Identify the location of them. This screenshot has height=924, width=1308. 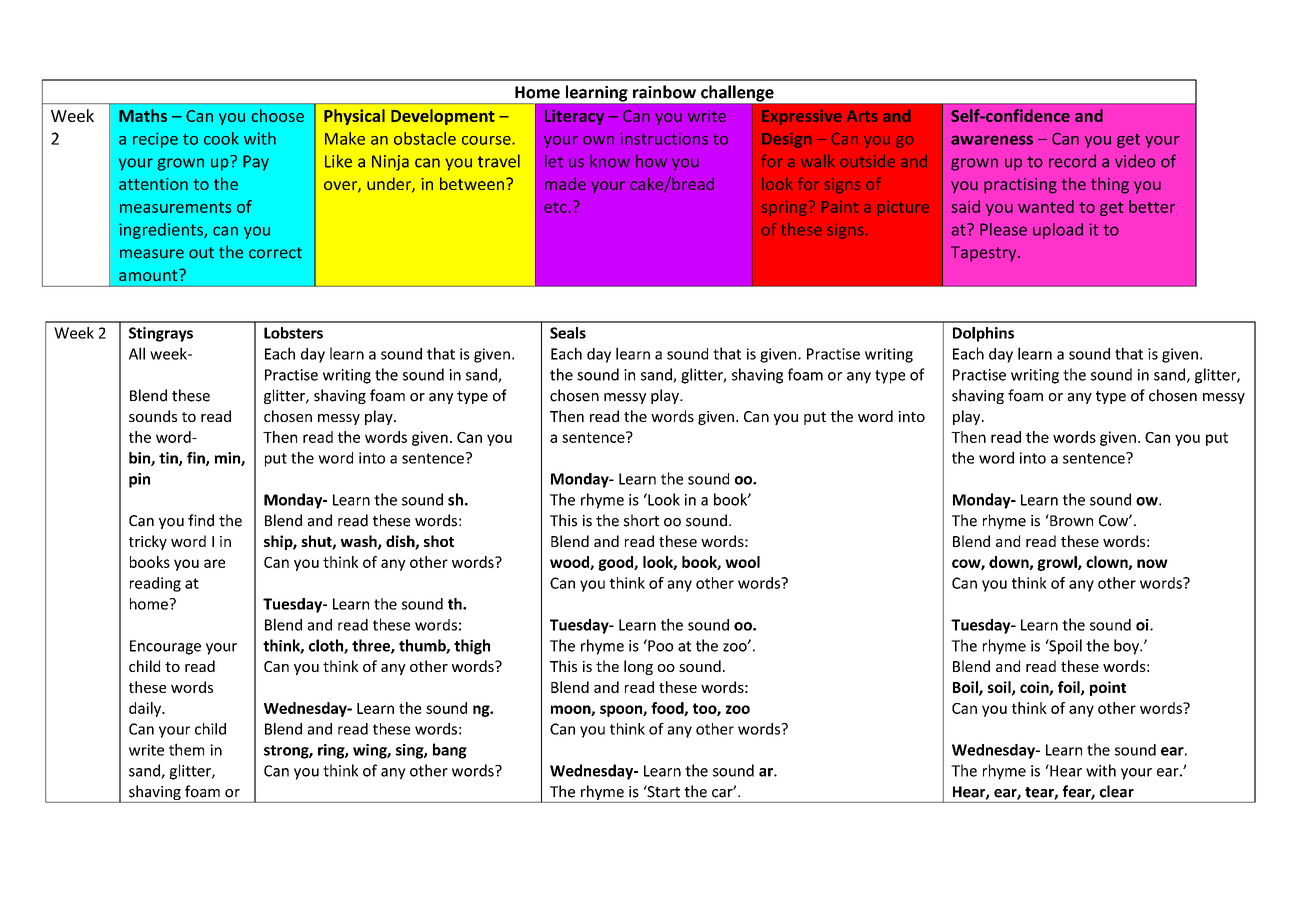
(186, 749).
